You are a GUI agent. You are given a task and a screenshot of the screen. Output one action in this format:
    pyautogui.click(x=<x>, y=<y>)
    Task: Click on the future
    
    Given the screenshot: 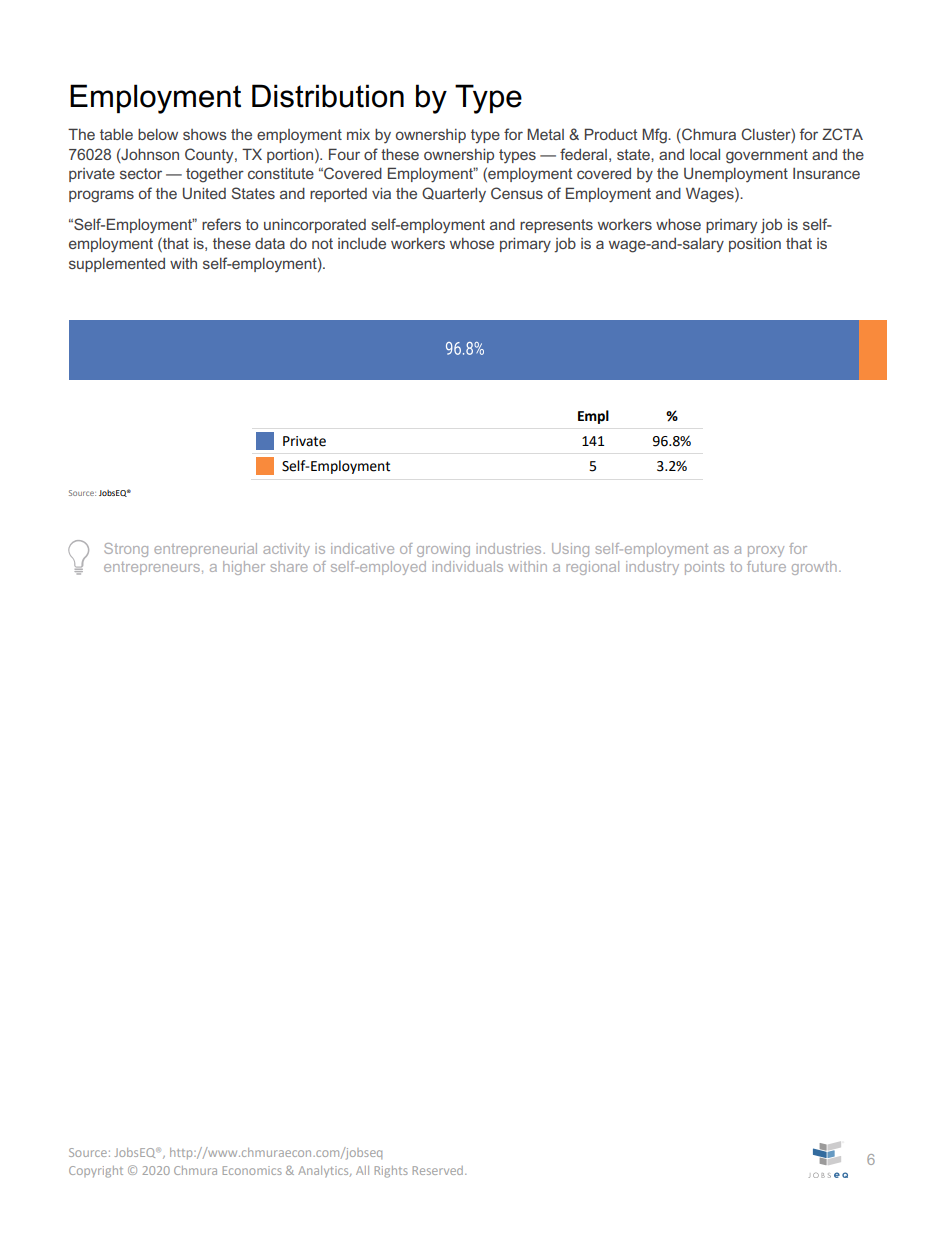 What is the action you would take?
    pyautogui.click(x=766, y=566)
